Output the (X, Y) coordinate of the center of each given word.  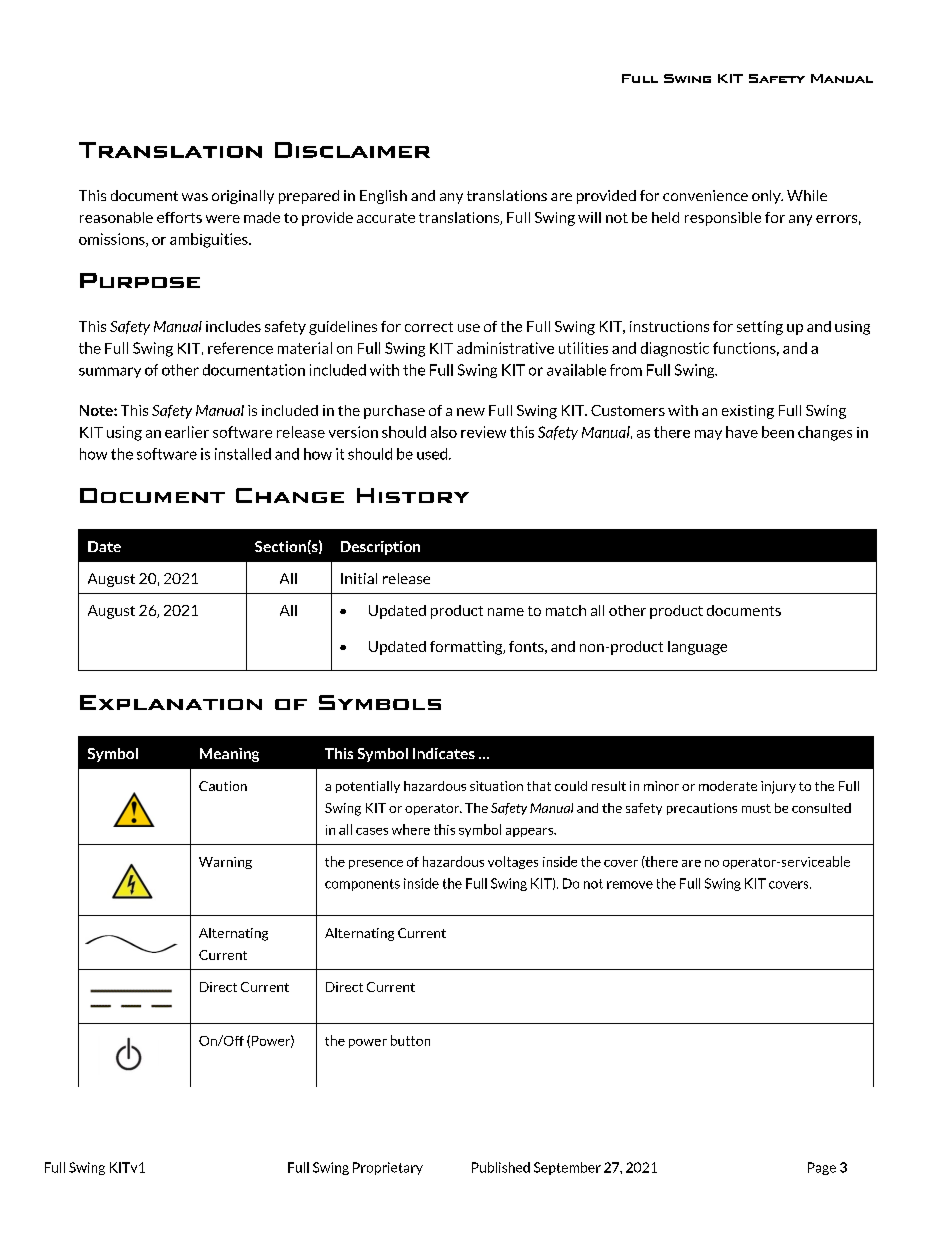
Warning (225, 863)
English (383, 197)
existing (748, 412)
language (697, 648)
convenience (705, 195)
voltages (513, 862)
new (471, 412)
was (195, 197)
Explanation (171, 702)
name (506, 612)
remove (630, 885)
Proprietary (388, 1168)
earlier (187, 432)
